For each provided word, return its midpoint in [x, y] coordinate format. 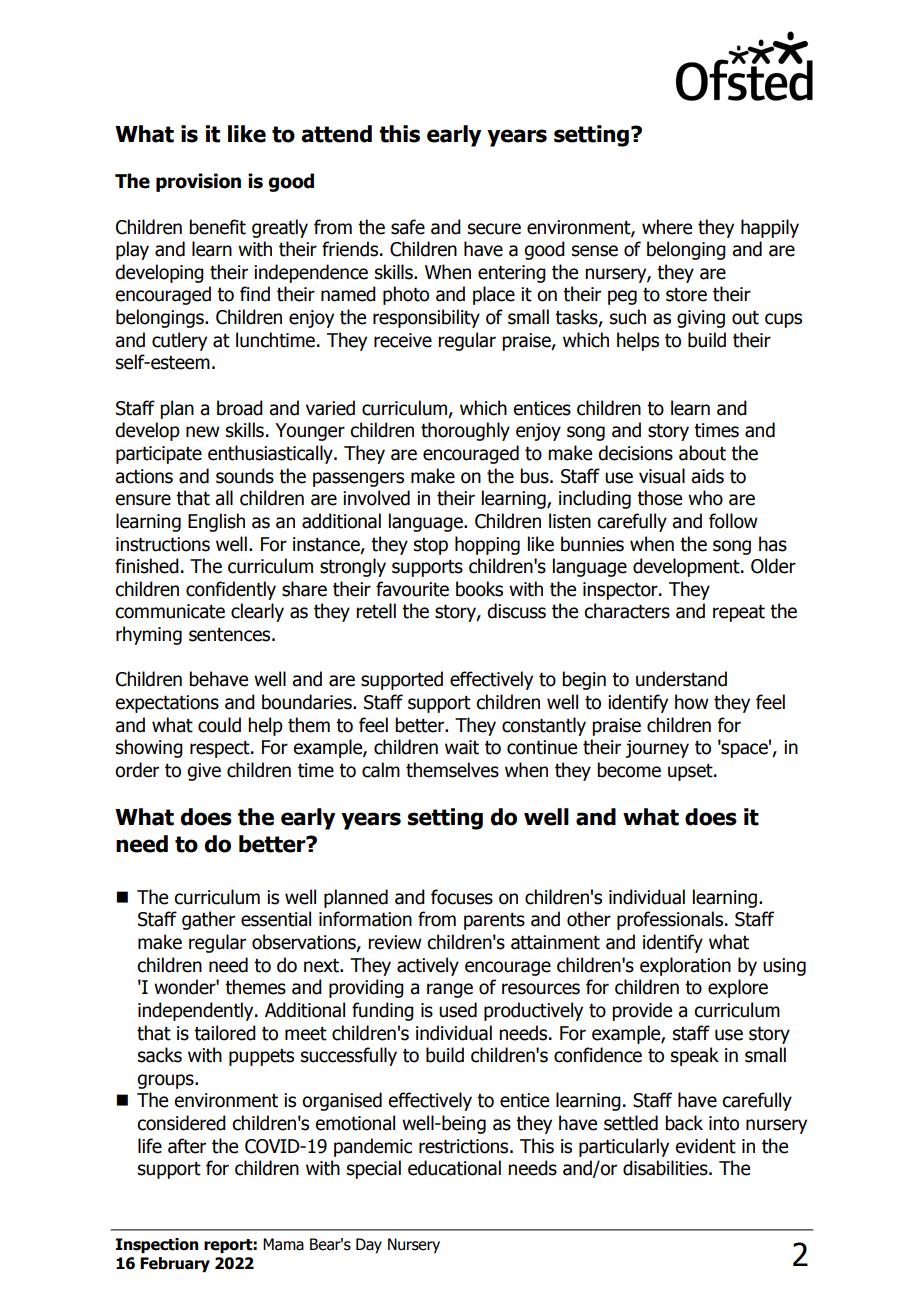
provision [198, 182]
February [175, 1265]
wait [462, 747]
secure [494, 229]
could [219, 725]
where [667, 227]
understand [681, 679]
